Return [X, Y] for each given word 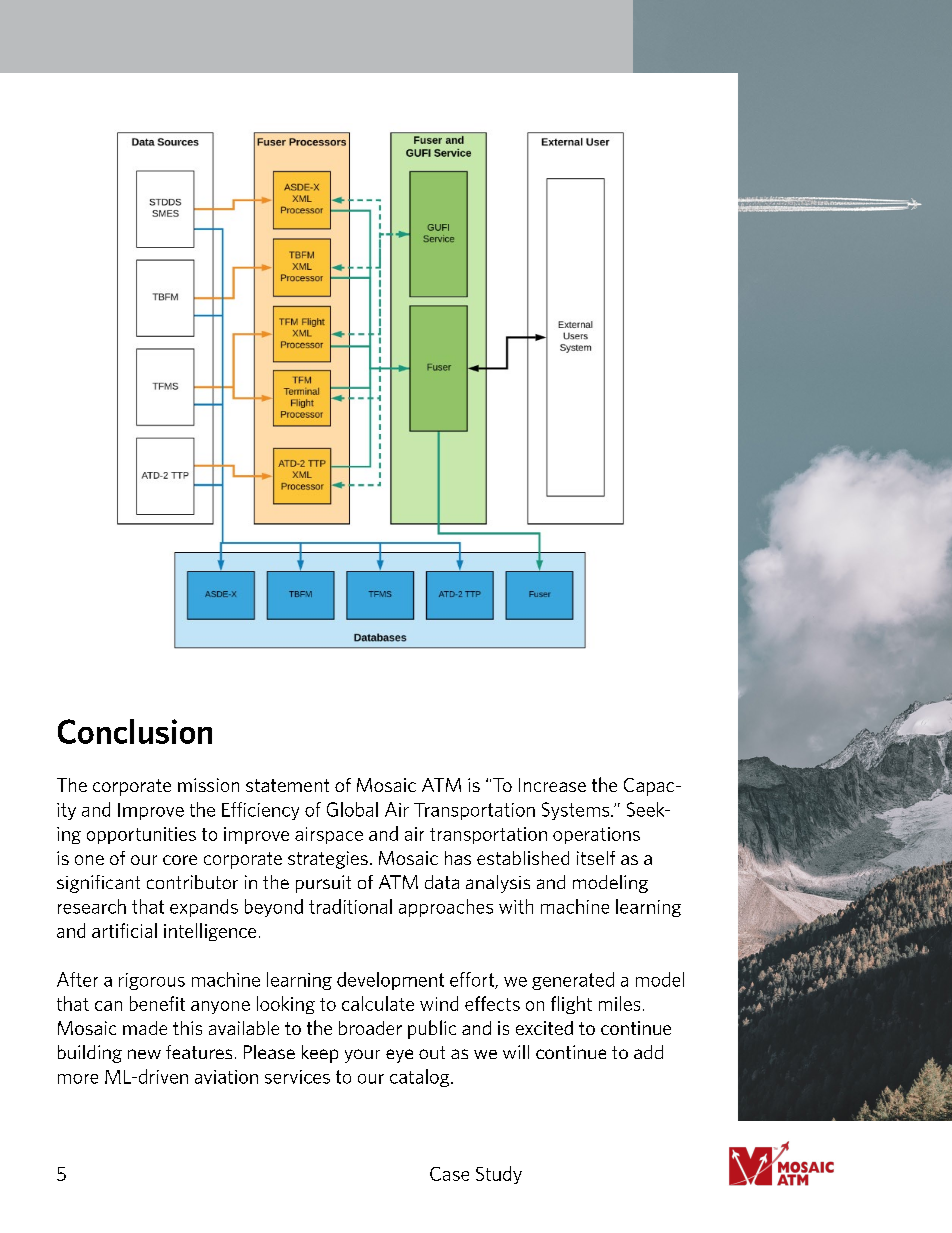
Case [449, 1174]
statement [287, 785]
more [78, 1079]
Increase [552, 785]
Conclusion [135, 731]
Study [499, 1175]
